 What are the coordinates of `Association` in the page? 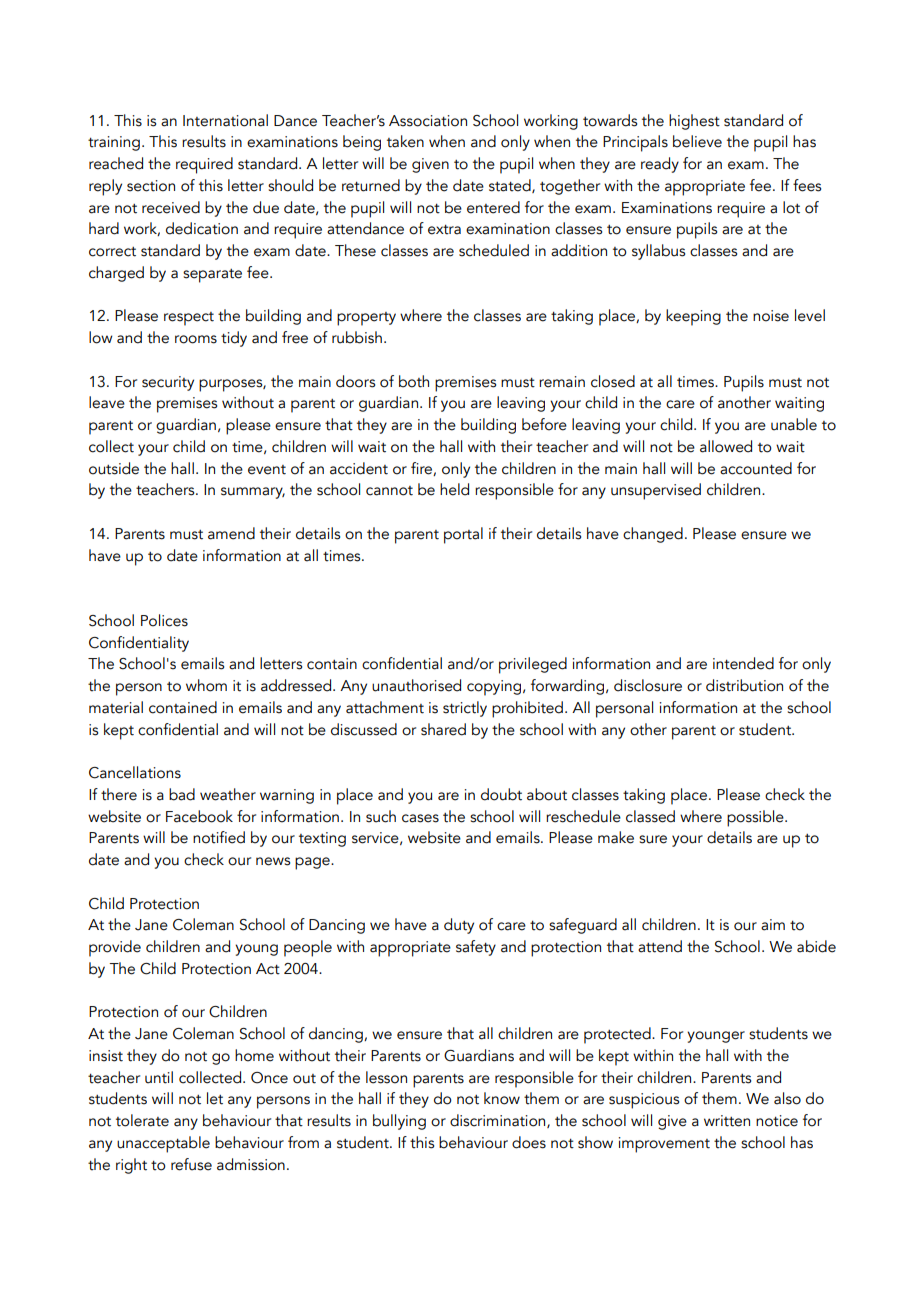 It's located at (428, 121).
